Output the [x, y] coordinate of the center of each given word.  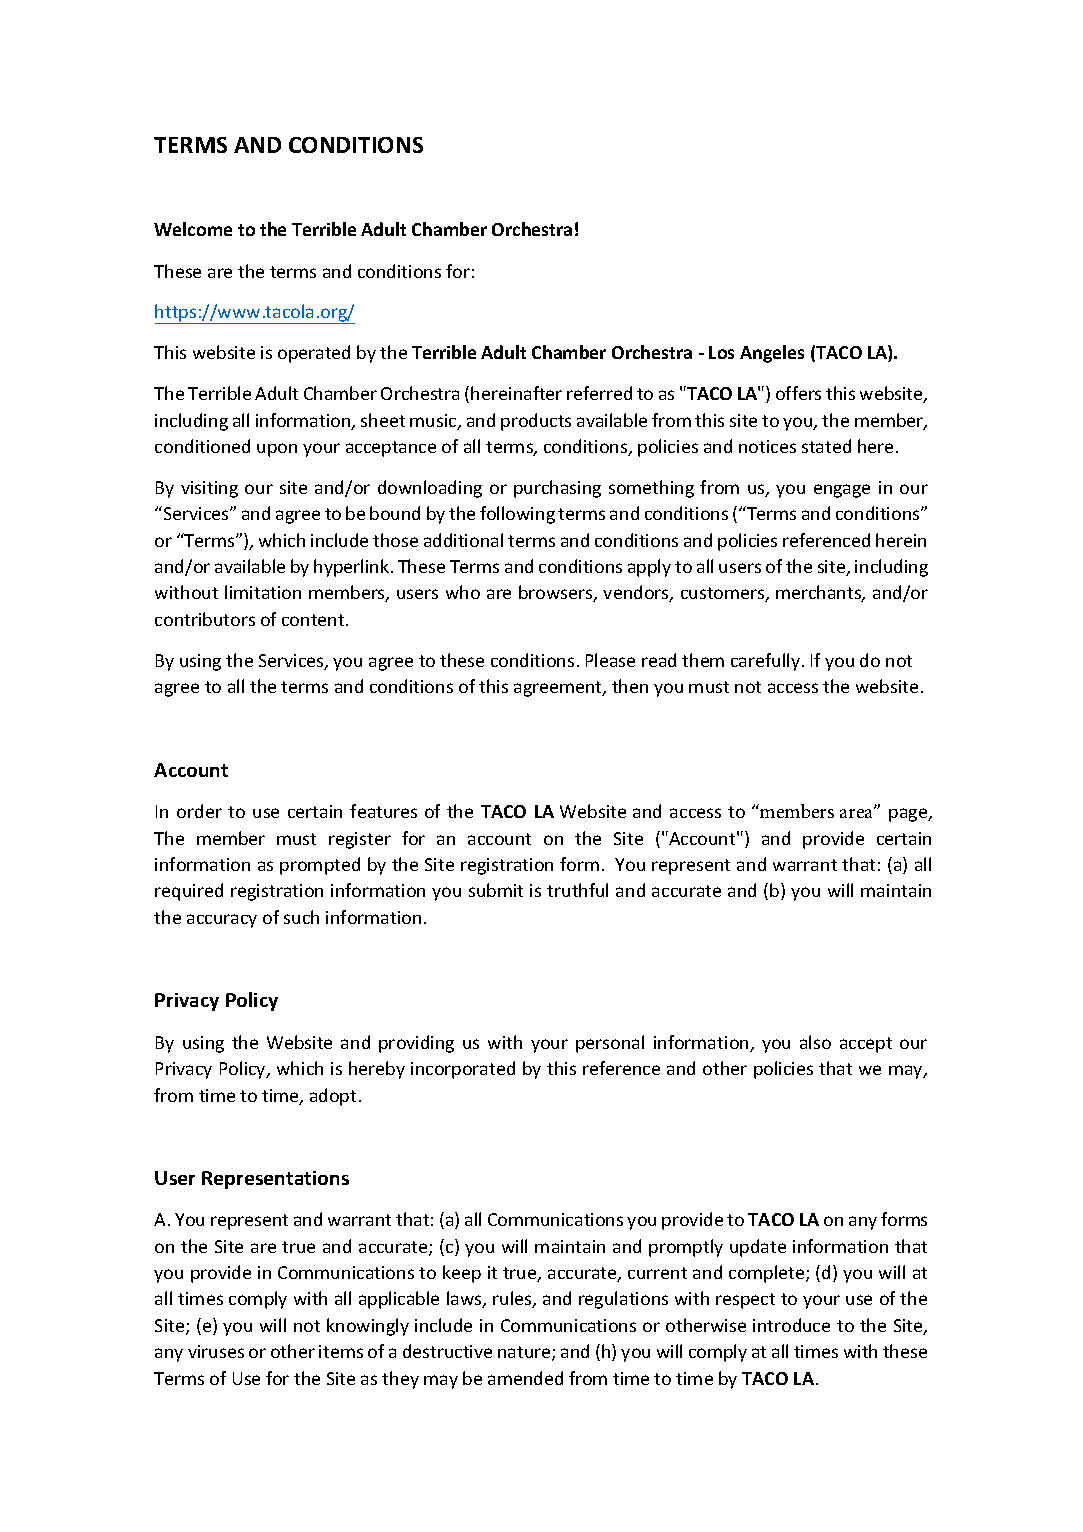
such [301, 917]
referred [599, 393]
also [815, 1042]
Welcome [193, 229]
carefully [765, 662]
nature [525, 1353]
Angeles [772, 354]
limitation [263, 592]
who [463, 592]
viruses [216, 1351]
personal [610, 1044]
